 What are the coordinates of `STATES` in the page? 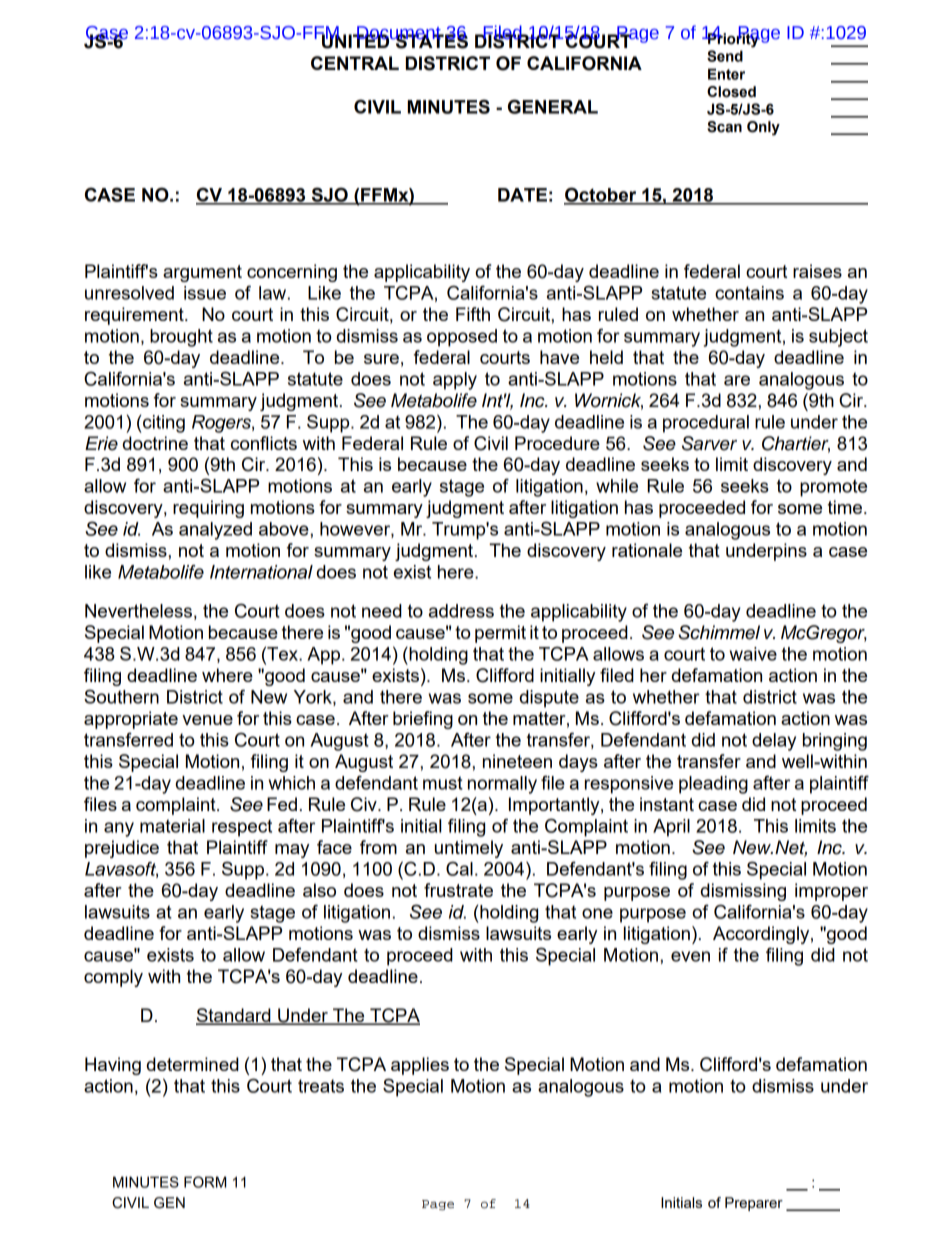 It's located at (430, 40).
